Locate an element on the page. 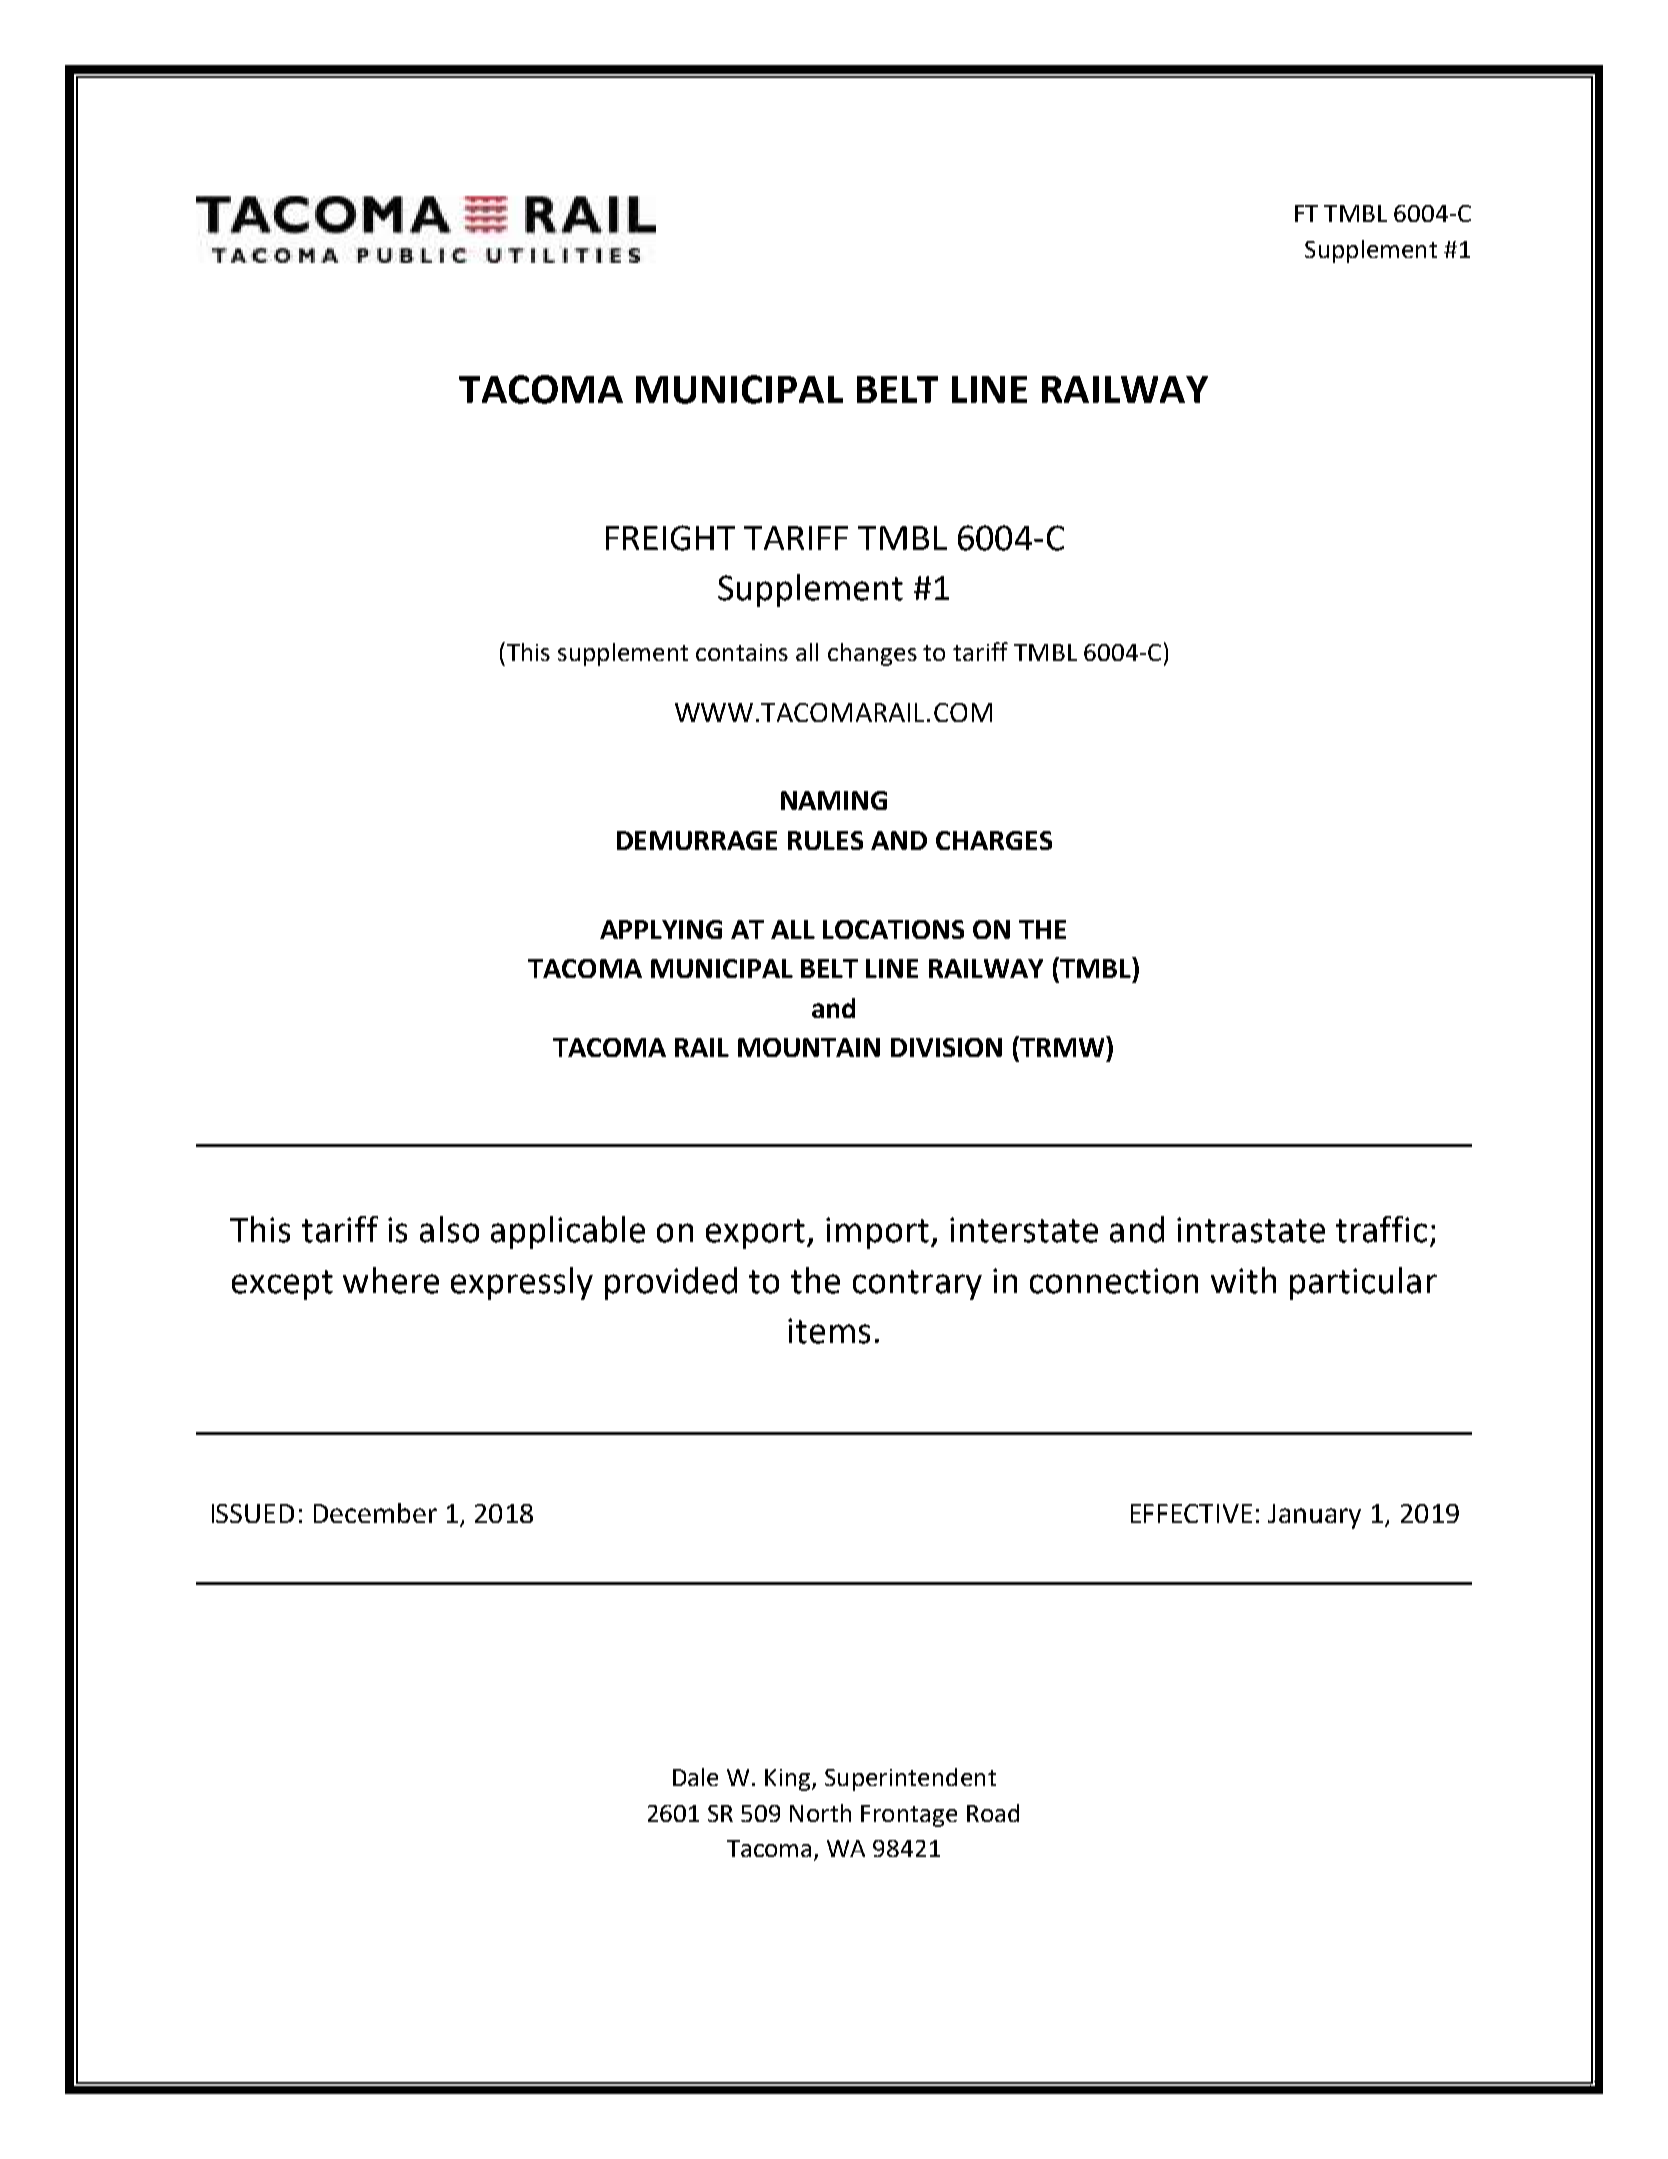 The image size is (1668, 2159). CHARGES is located at coordinates (994, 840).
